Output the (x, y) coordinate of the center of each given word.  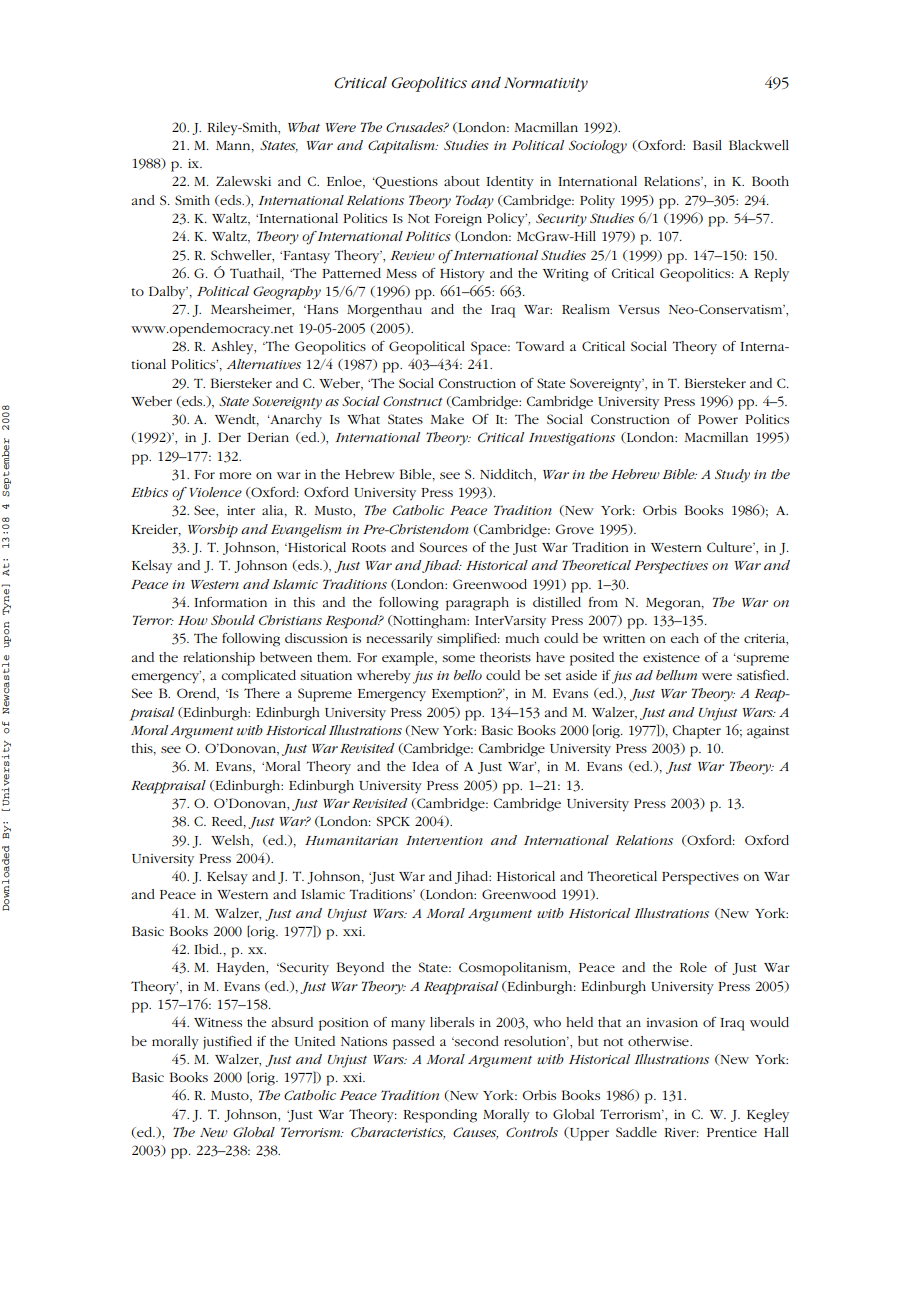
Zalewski (243, 181)
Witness (218, 1022)
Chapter (696, 732)
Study (732, 476)
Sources (443, 547)
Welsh (231, 841)
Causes (475, 1133)
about (462, 181)
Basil (707, 145)
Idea (425, 766)
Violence (216, 492)
